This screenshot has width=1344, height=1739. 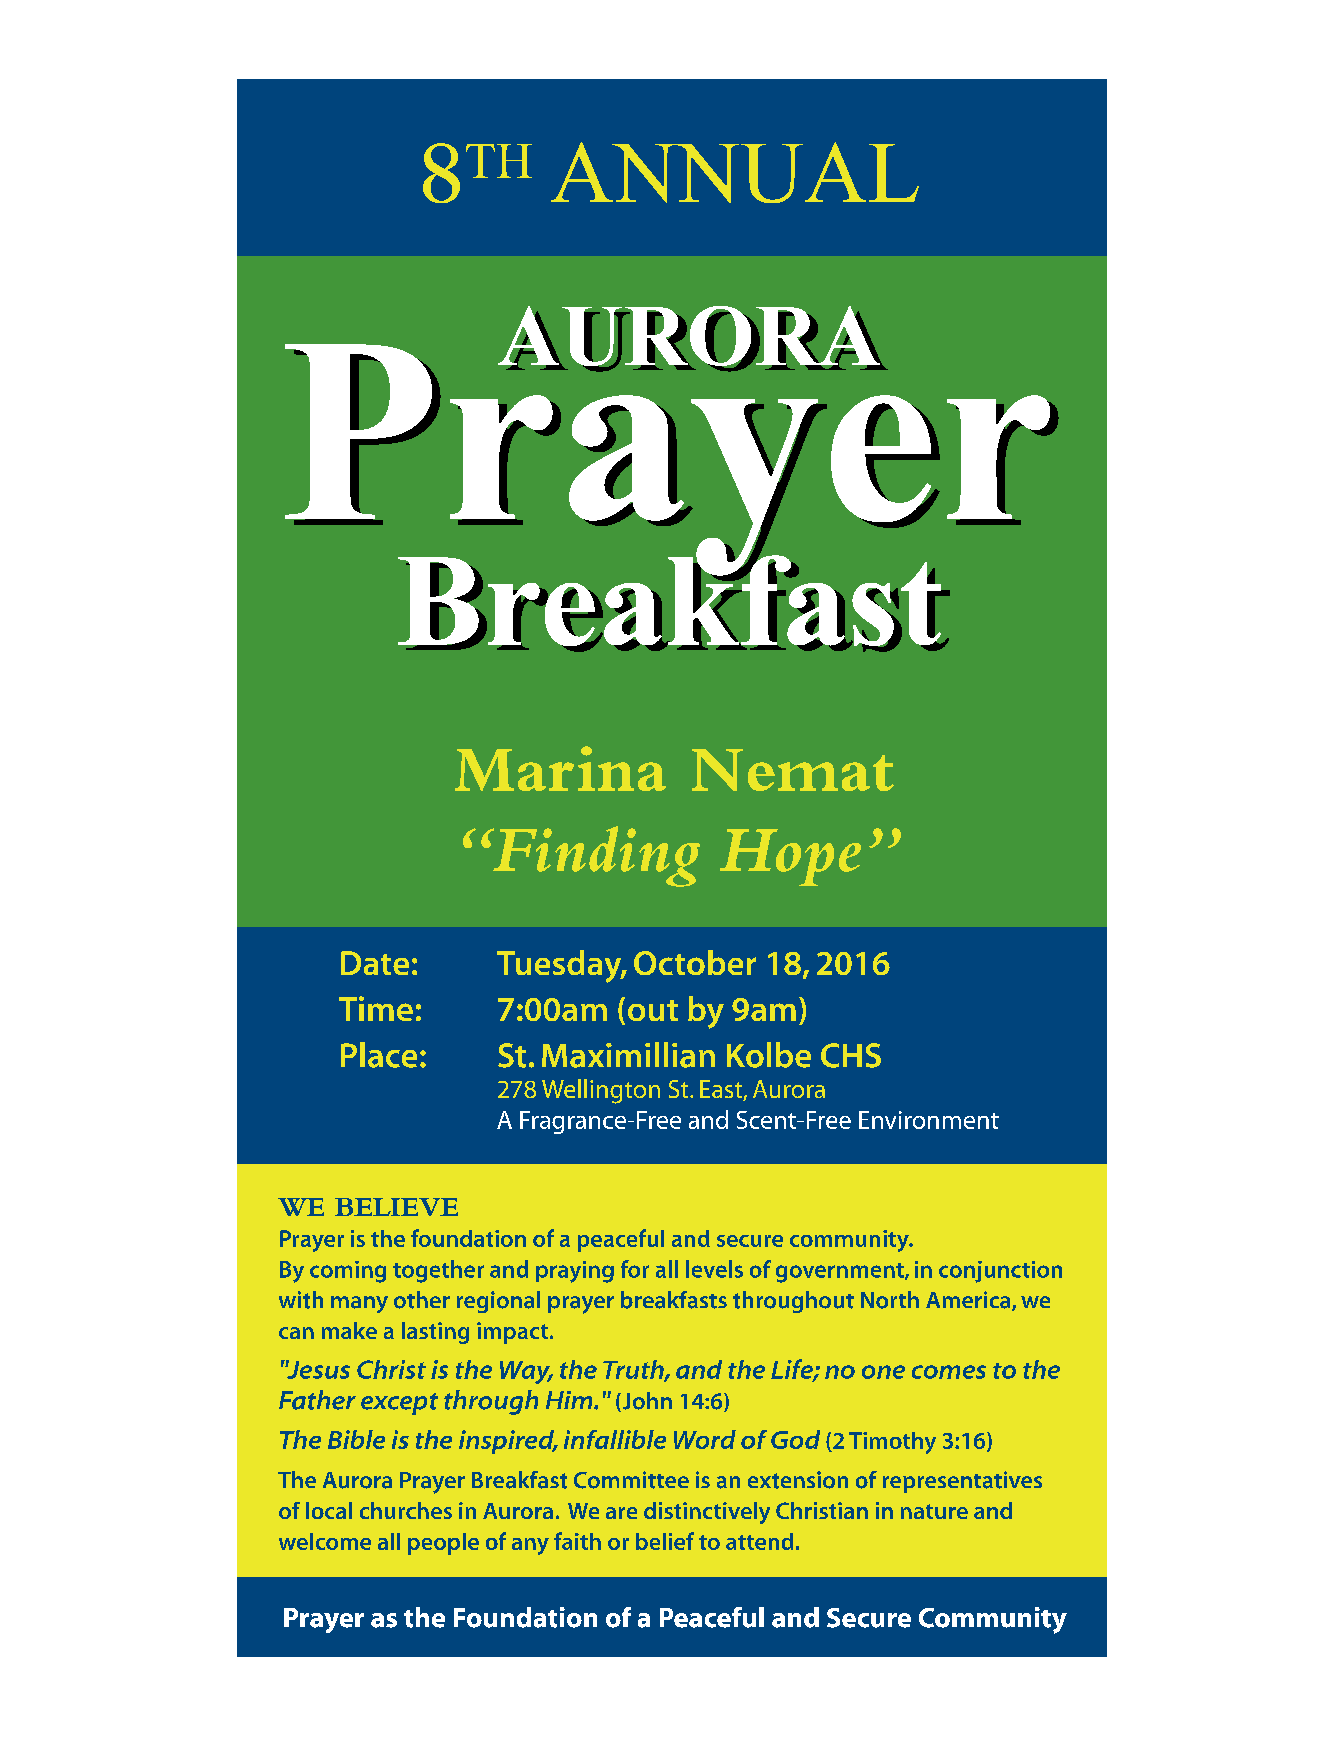 I want to click on churches, so click(x=406, y=1510).
